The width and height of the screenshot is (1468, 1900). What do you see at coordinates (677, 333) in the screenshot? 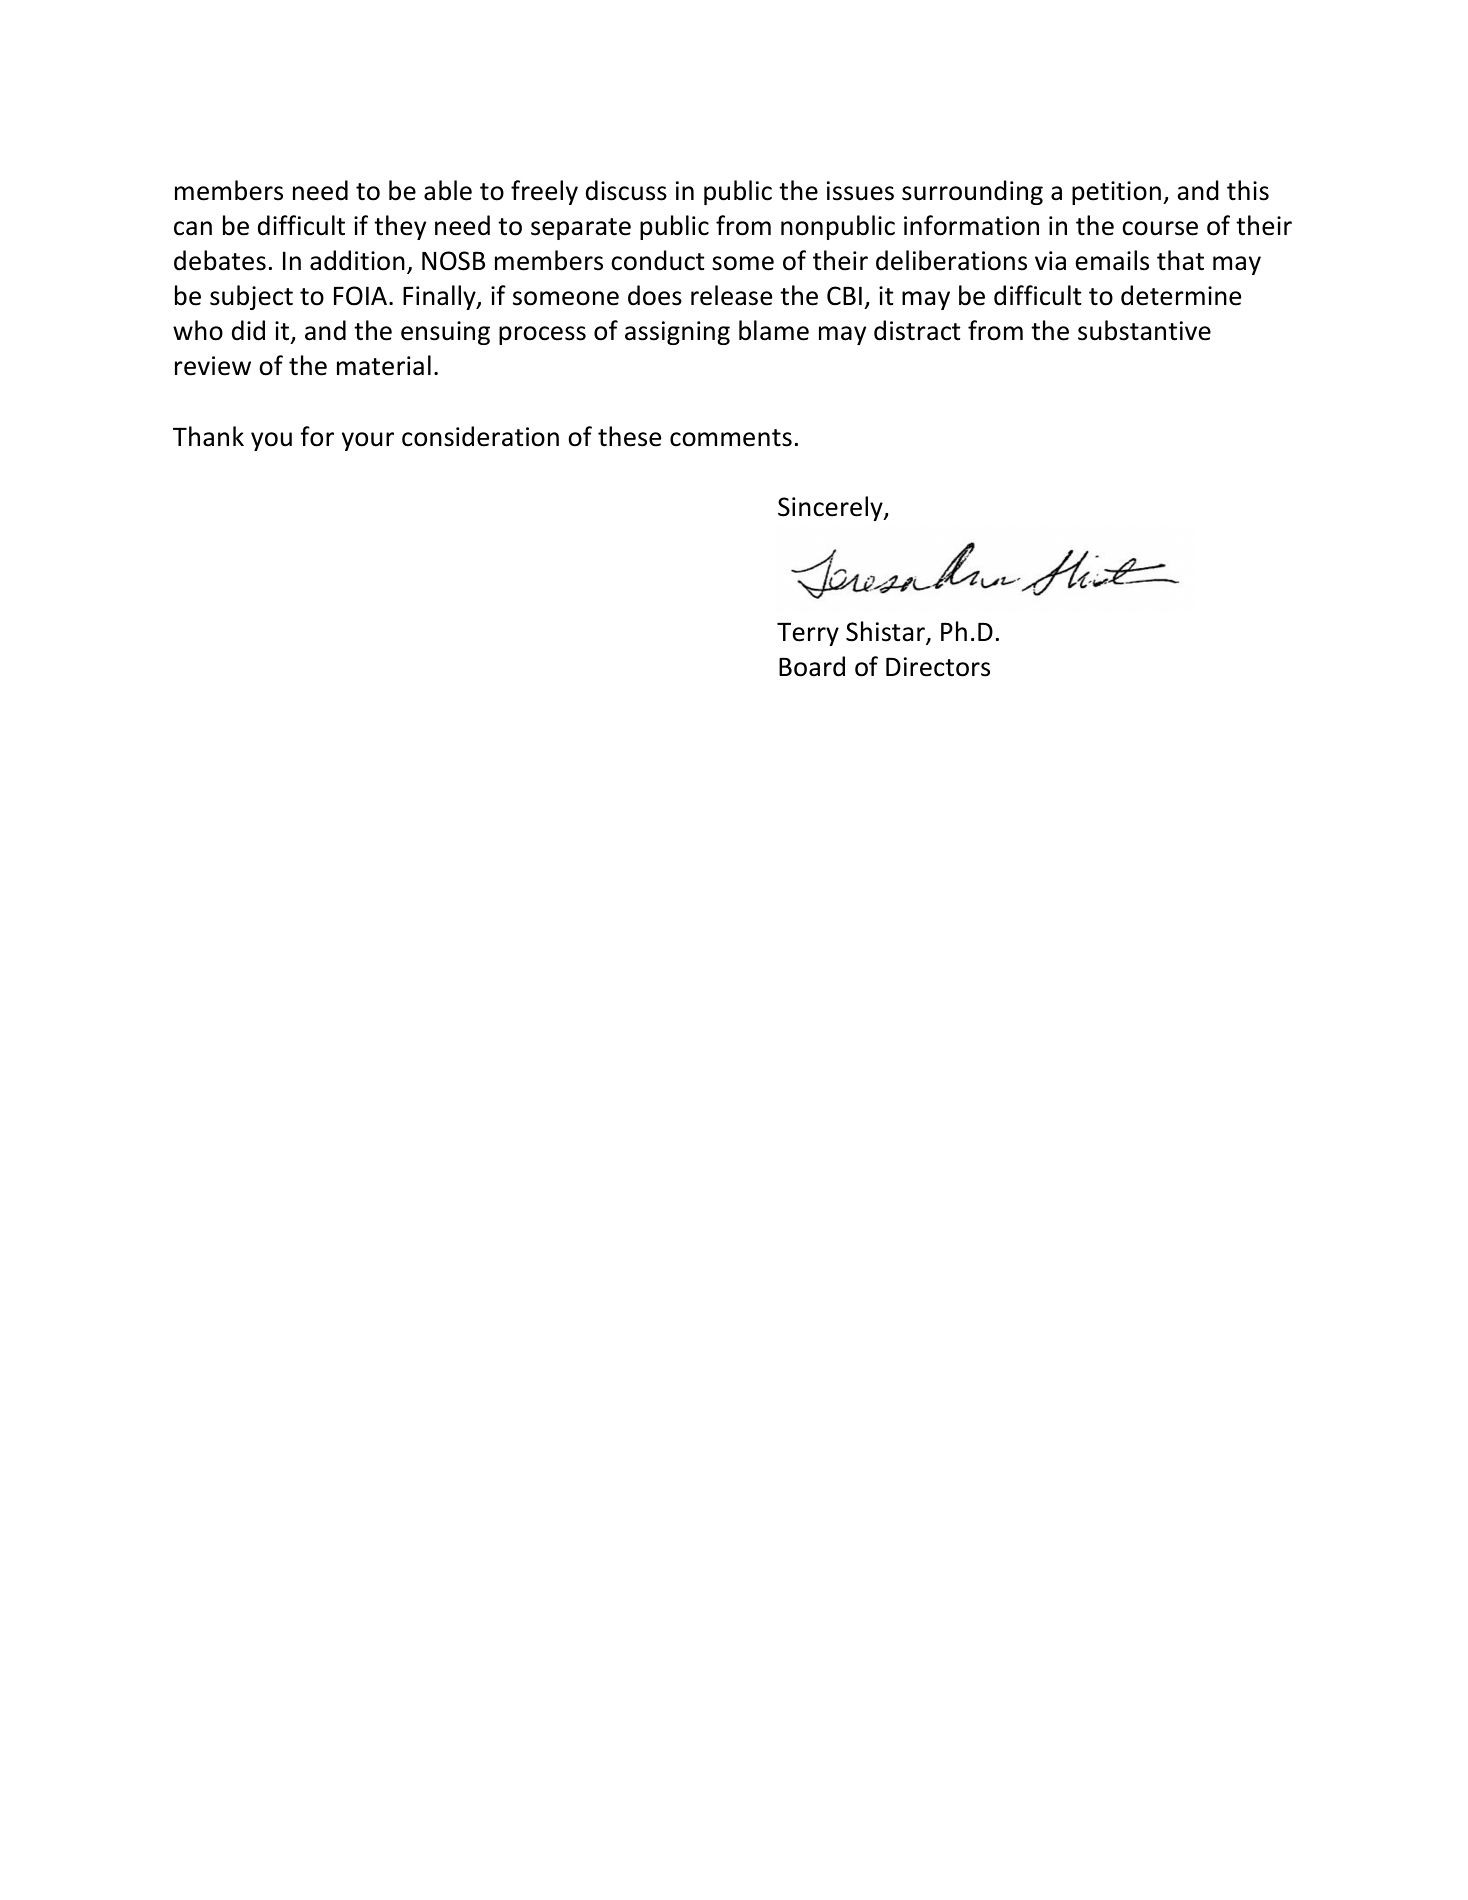
I see `assigning` at bounding box center [677, 333].
